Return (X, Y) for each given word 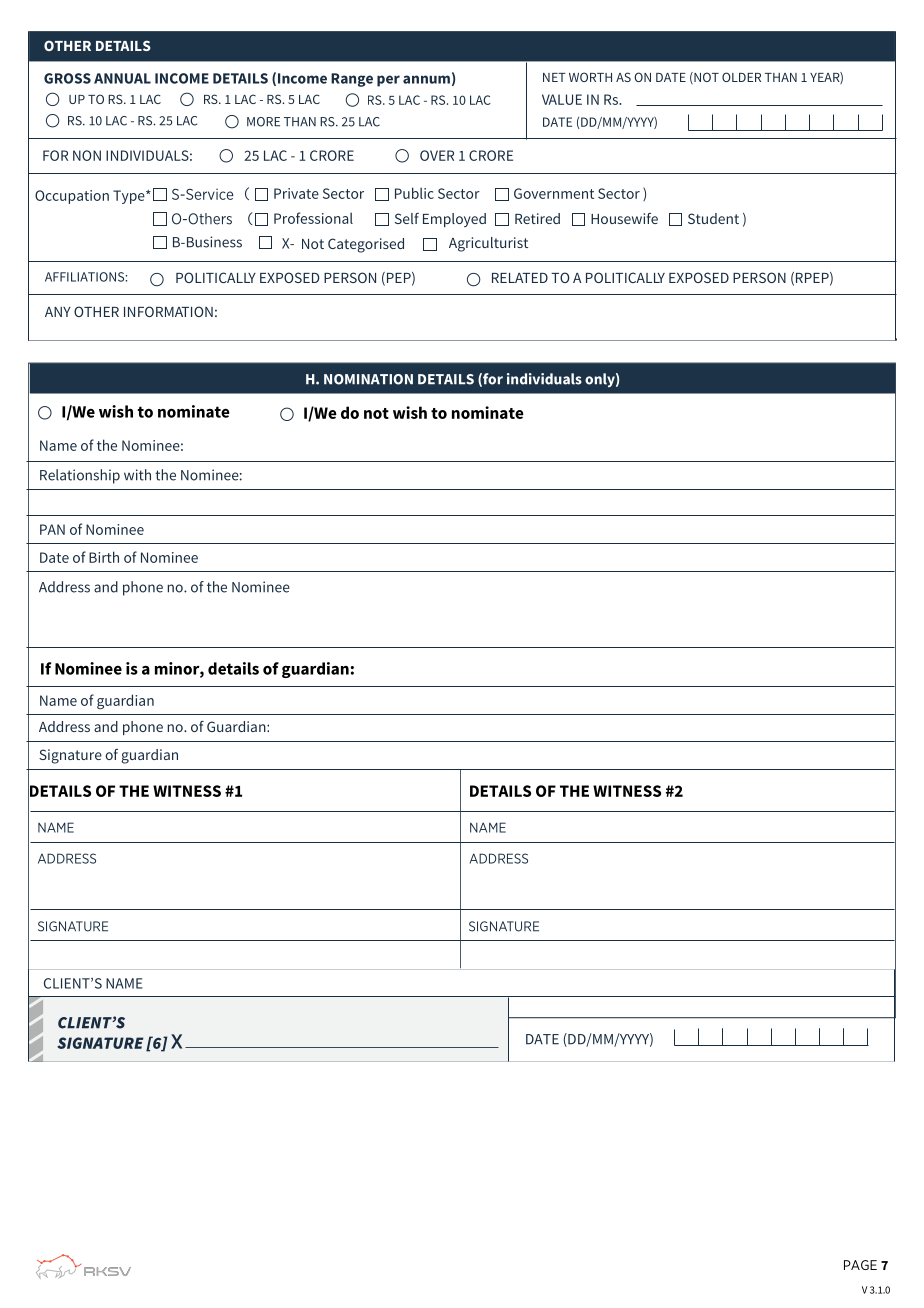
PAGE (860, 1265)
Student (713, 218)
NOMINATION (368, 379)
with (137, 475)
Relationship (80, 476)
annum (426, 79)
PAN (52, 529)
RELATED (520, 278)
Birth (104, 557)
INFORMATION (168, 311)
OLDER (741, 77)
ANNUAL (122, 78)
